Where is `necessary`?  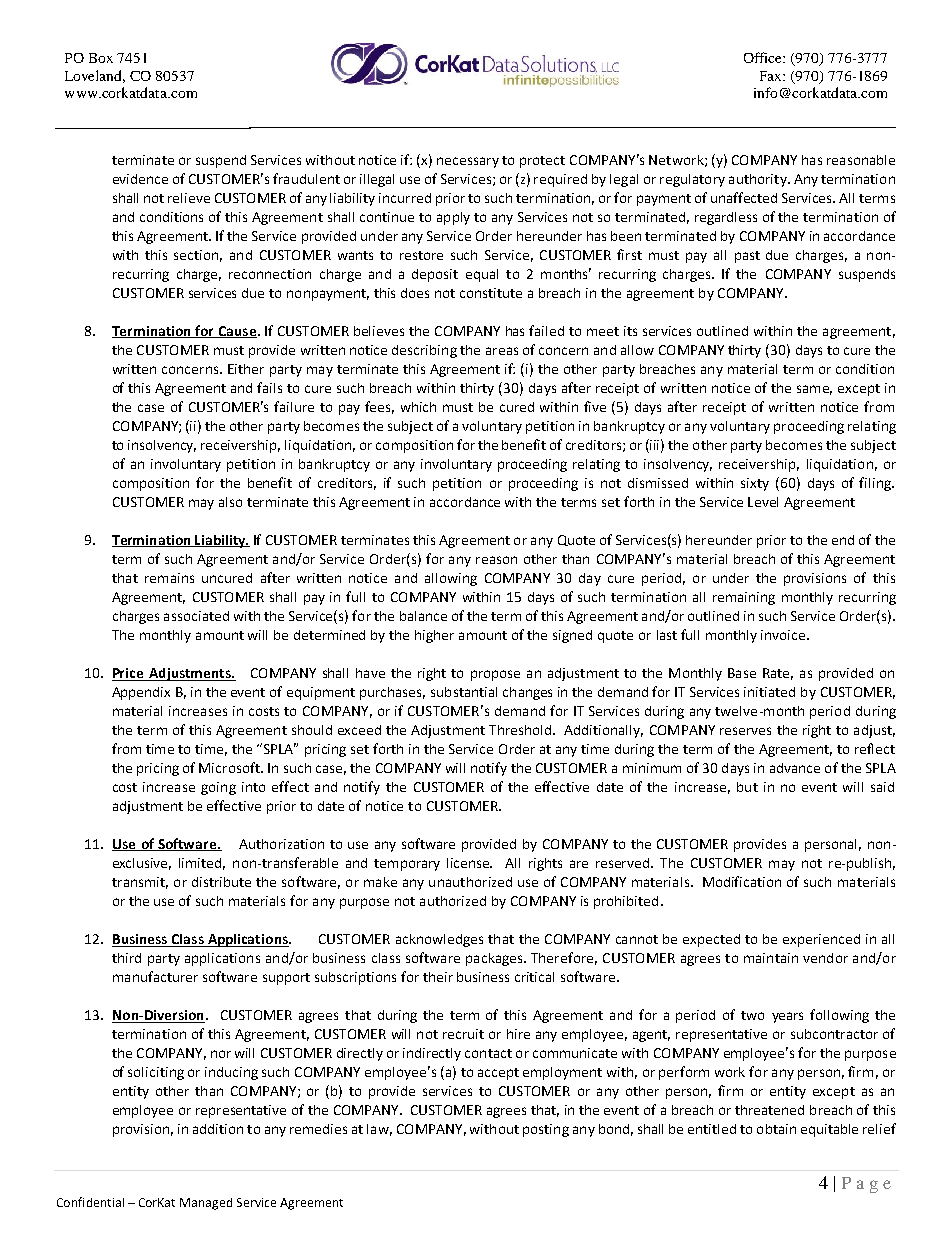
necessary is located at coordinates (468, 162).
